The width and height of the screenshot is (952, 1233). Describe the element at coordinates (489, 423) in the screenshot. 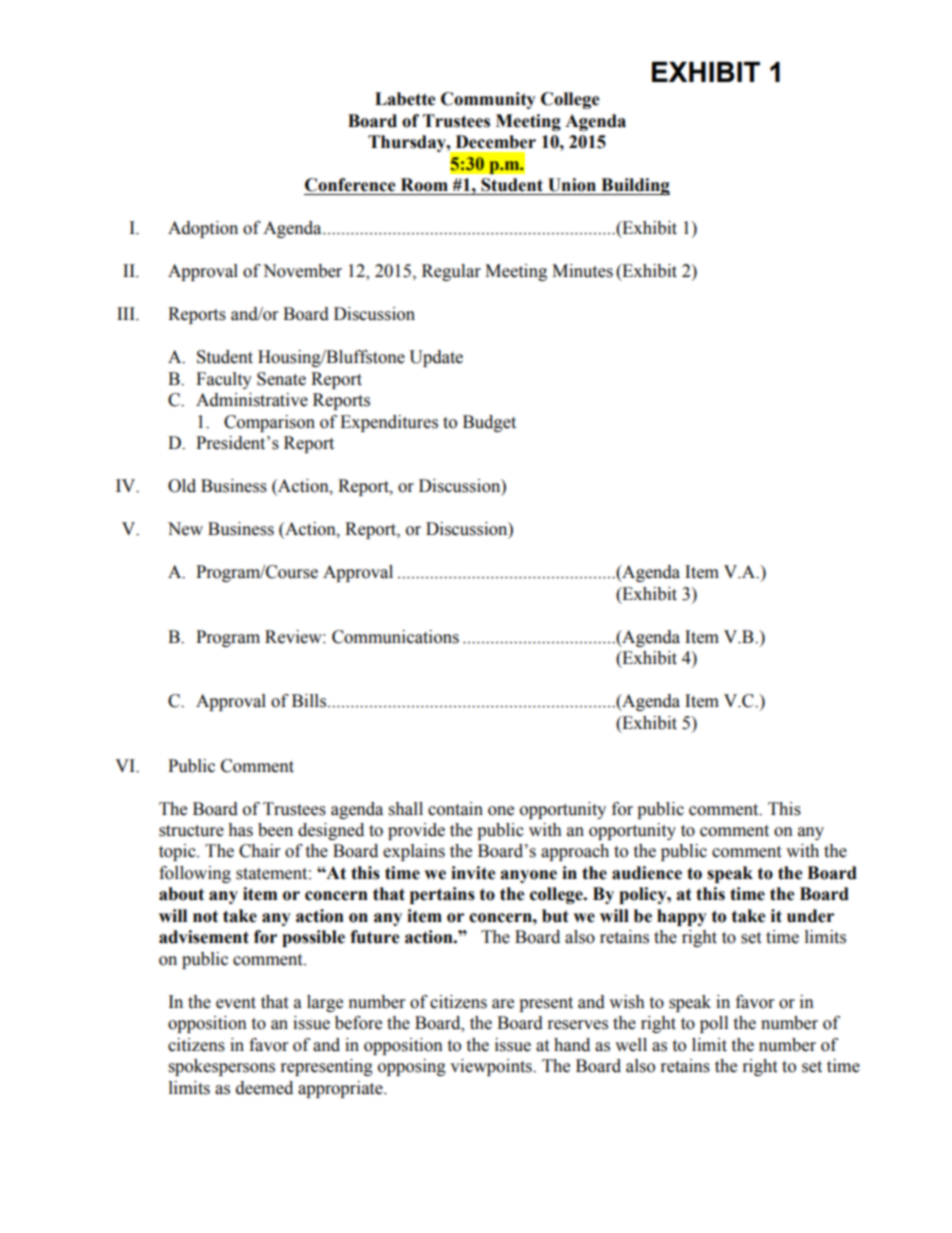

I see `Budget` at that location.
